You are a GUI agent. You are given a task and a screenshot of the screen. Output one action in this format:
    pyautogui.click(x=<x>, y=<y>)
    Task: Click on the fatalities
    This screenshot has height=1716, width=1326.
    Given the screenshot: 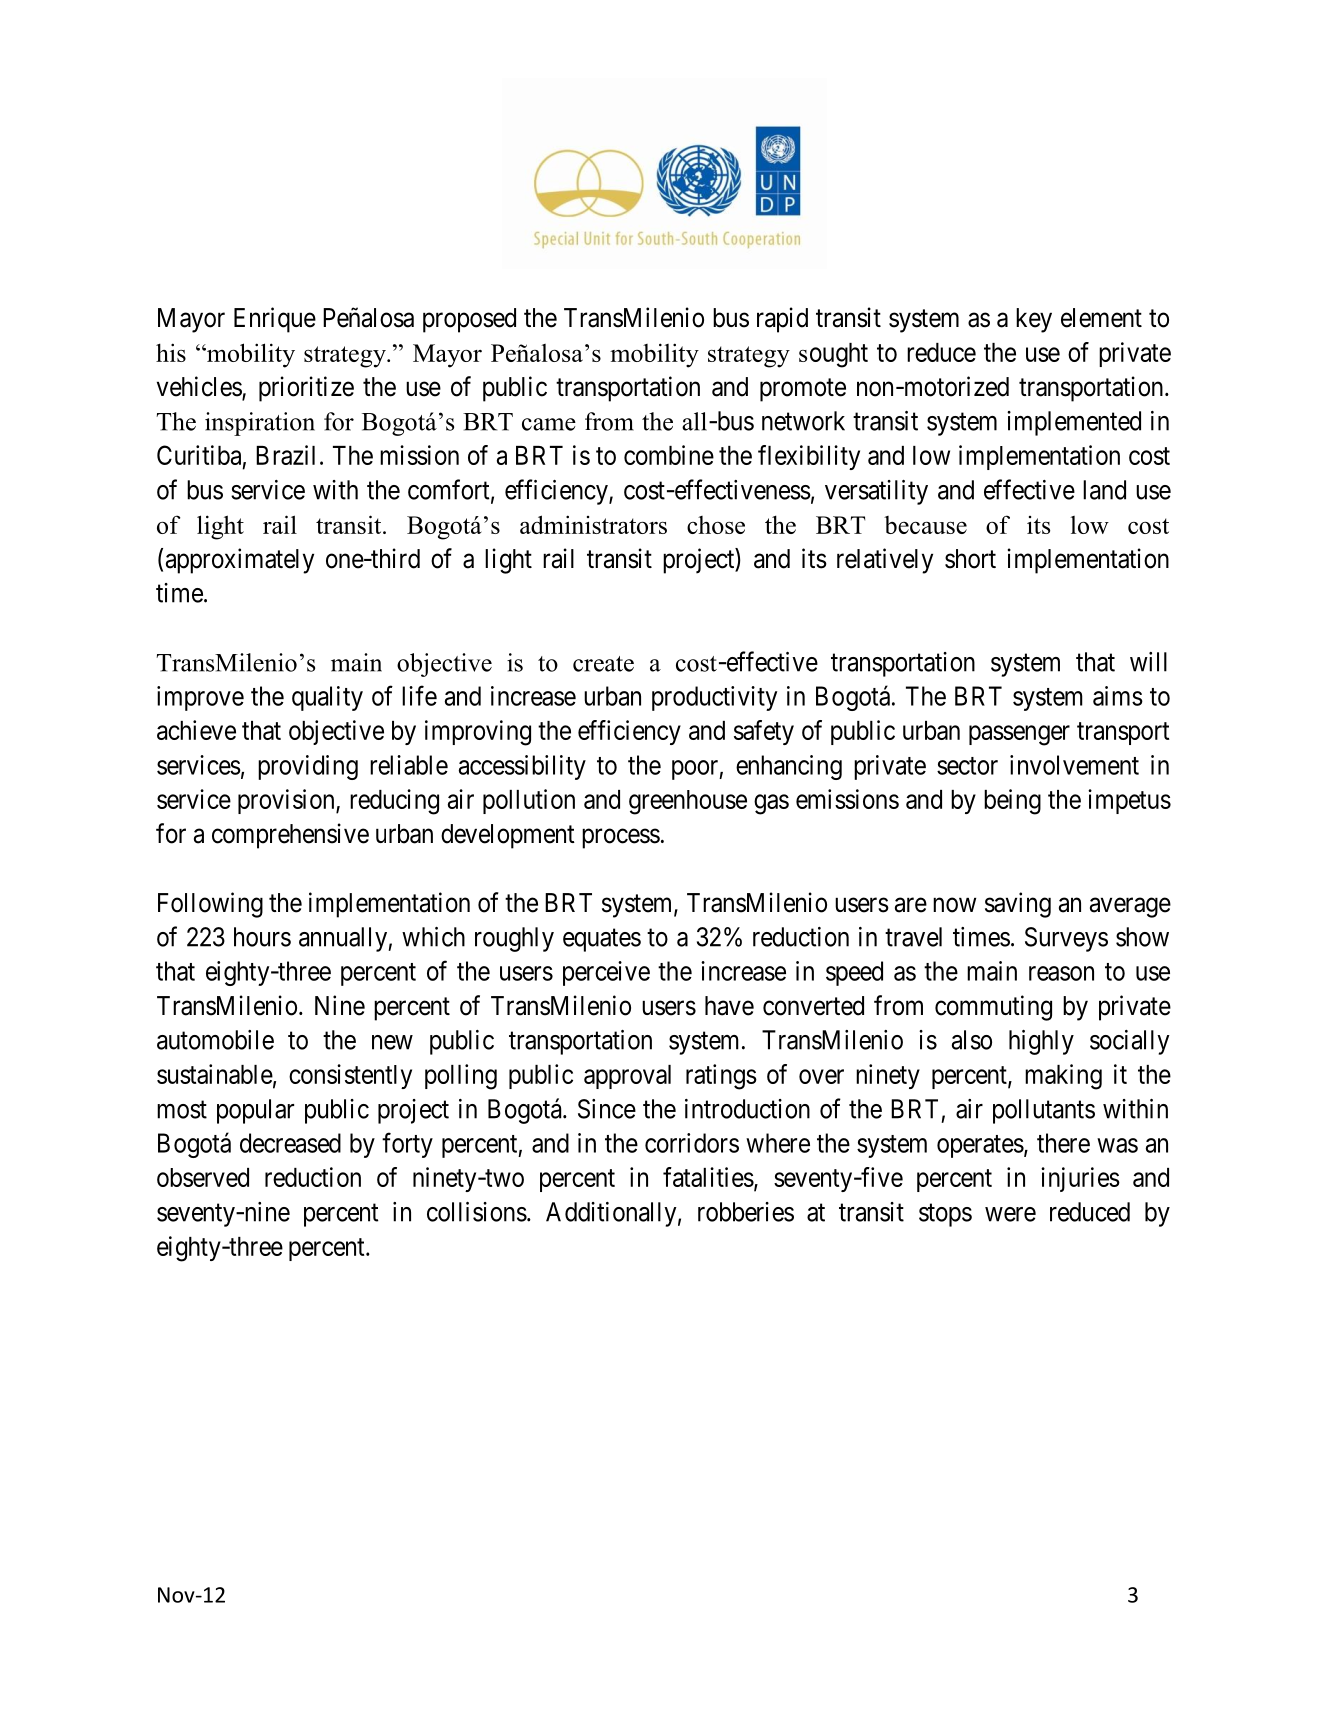 What is the action you would take?
    pyautogui.click(x=708, y=1177)
